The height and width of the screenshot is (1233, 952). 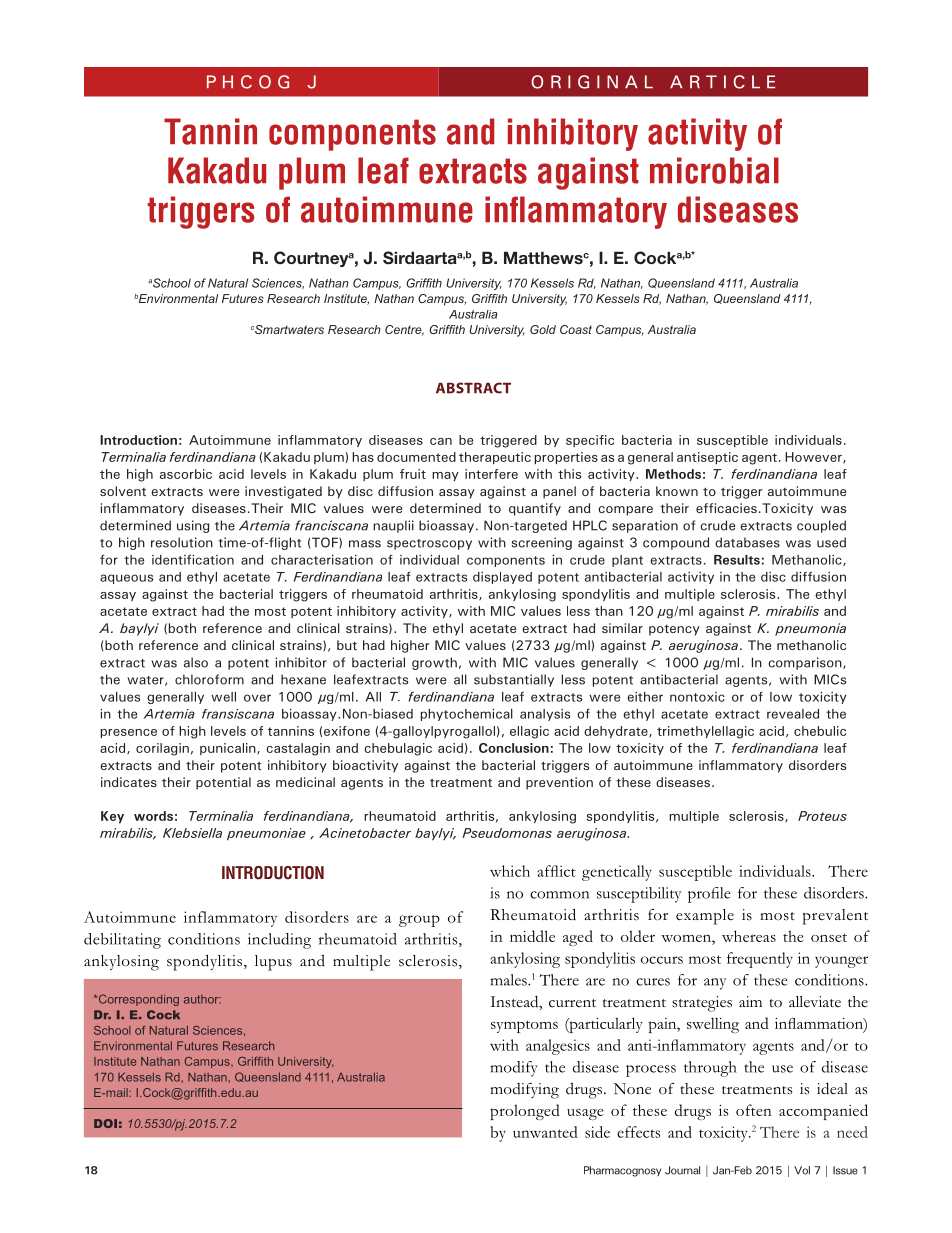 I want to click on Centre, so click(x=404, y=330).
